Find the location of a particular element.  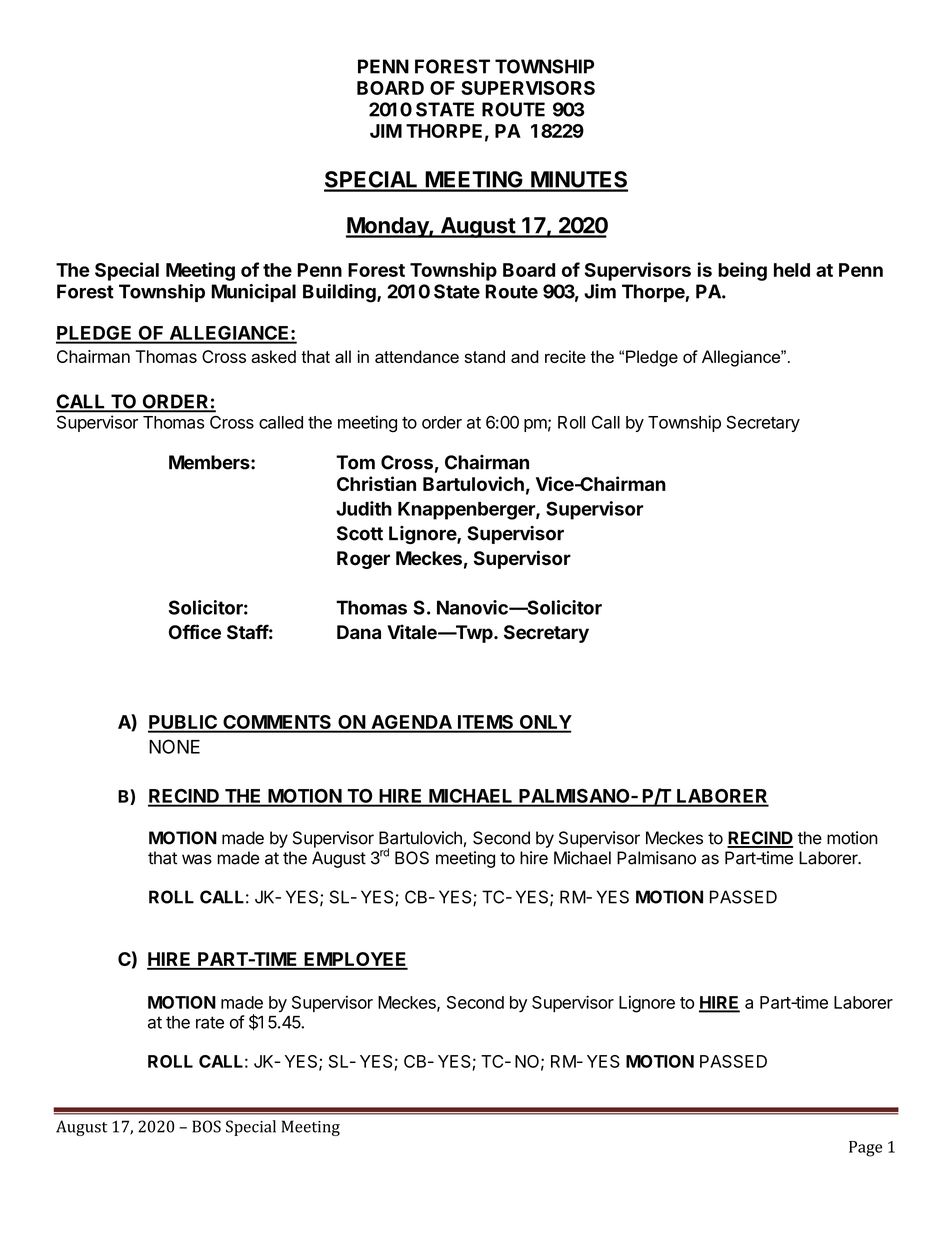

rate is located at coordinates (210, 1022).
